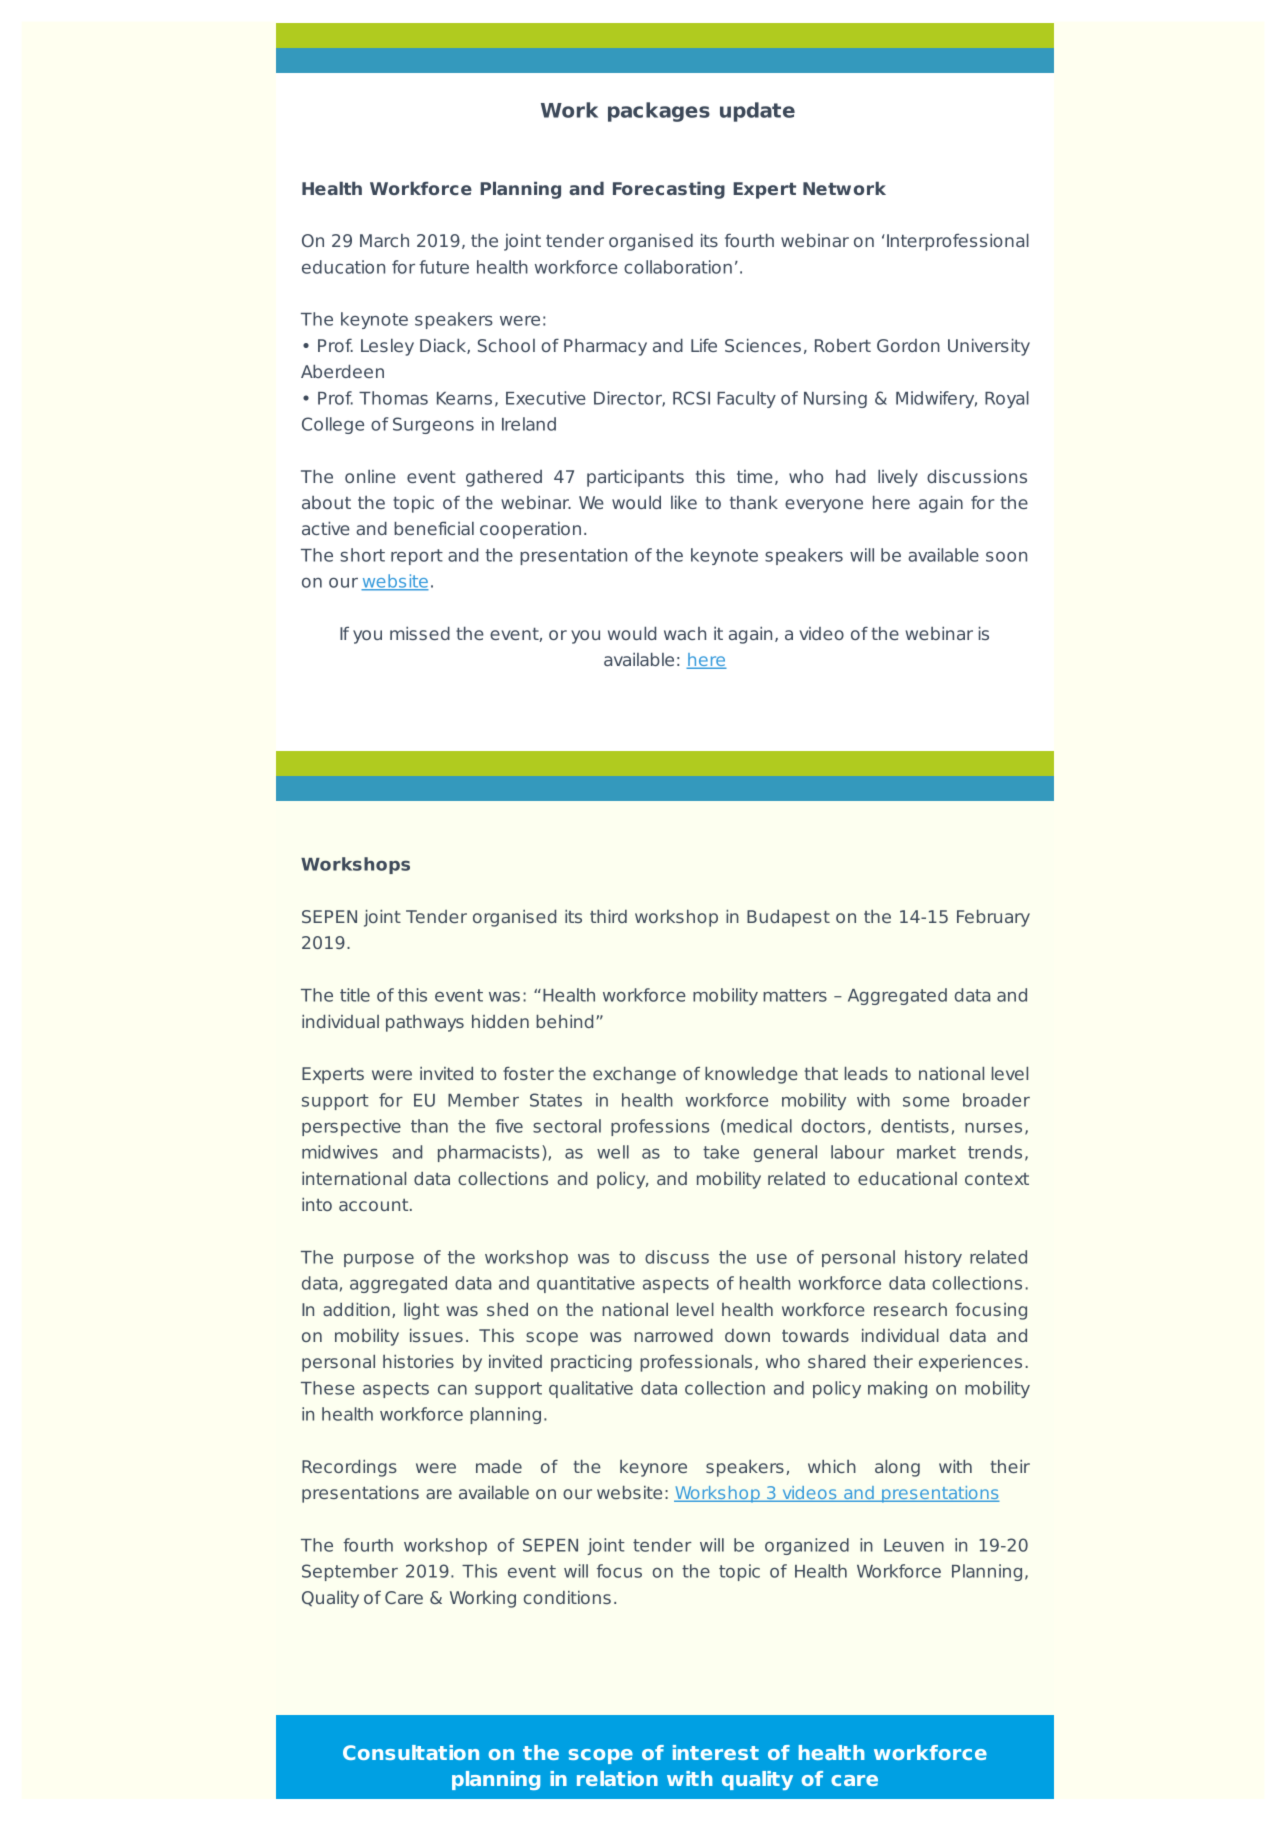 Image resolution: width=1287 pixels, height=1822 pixels. I want to click on well, so click(613, 1152).
